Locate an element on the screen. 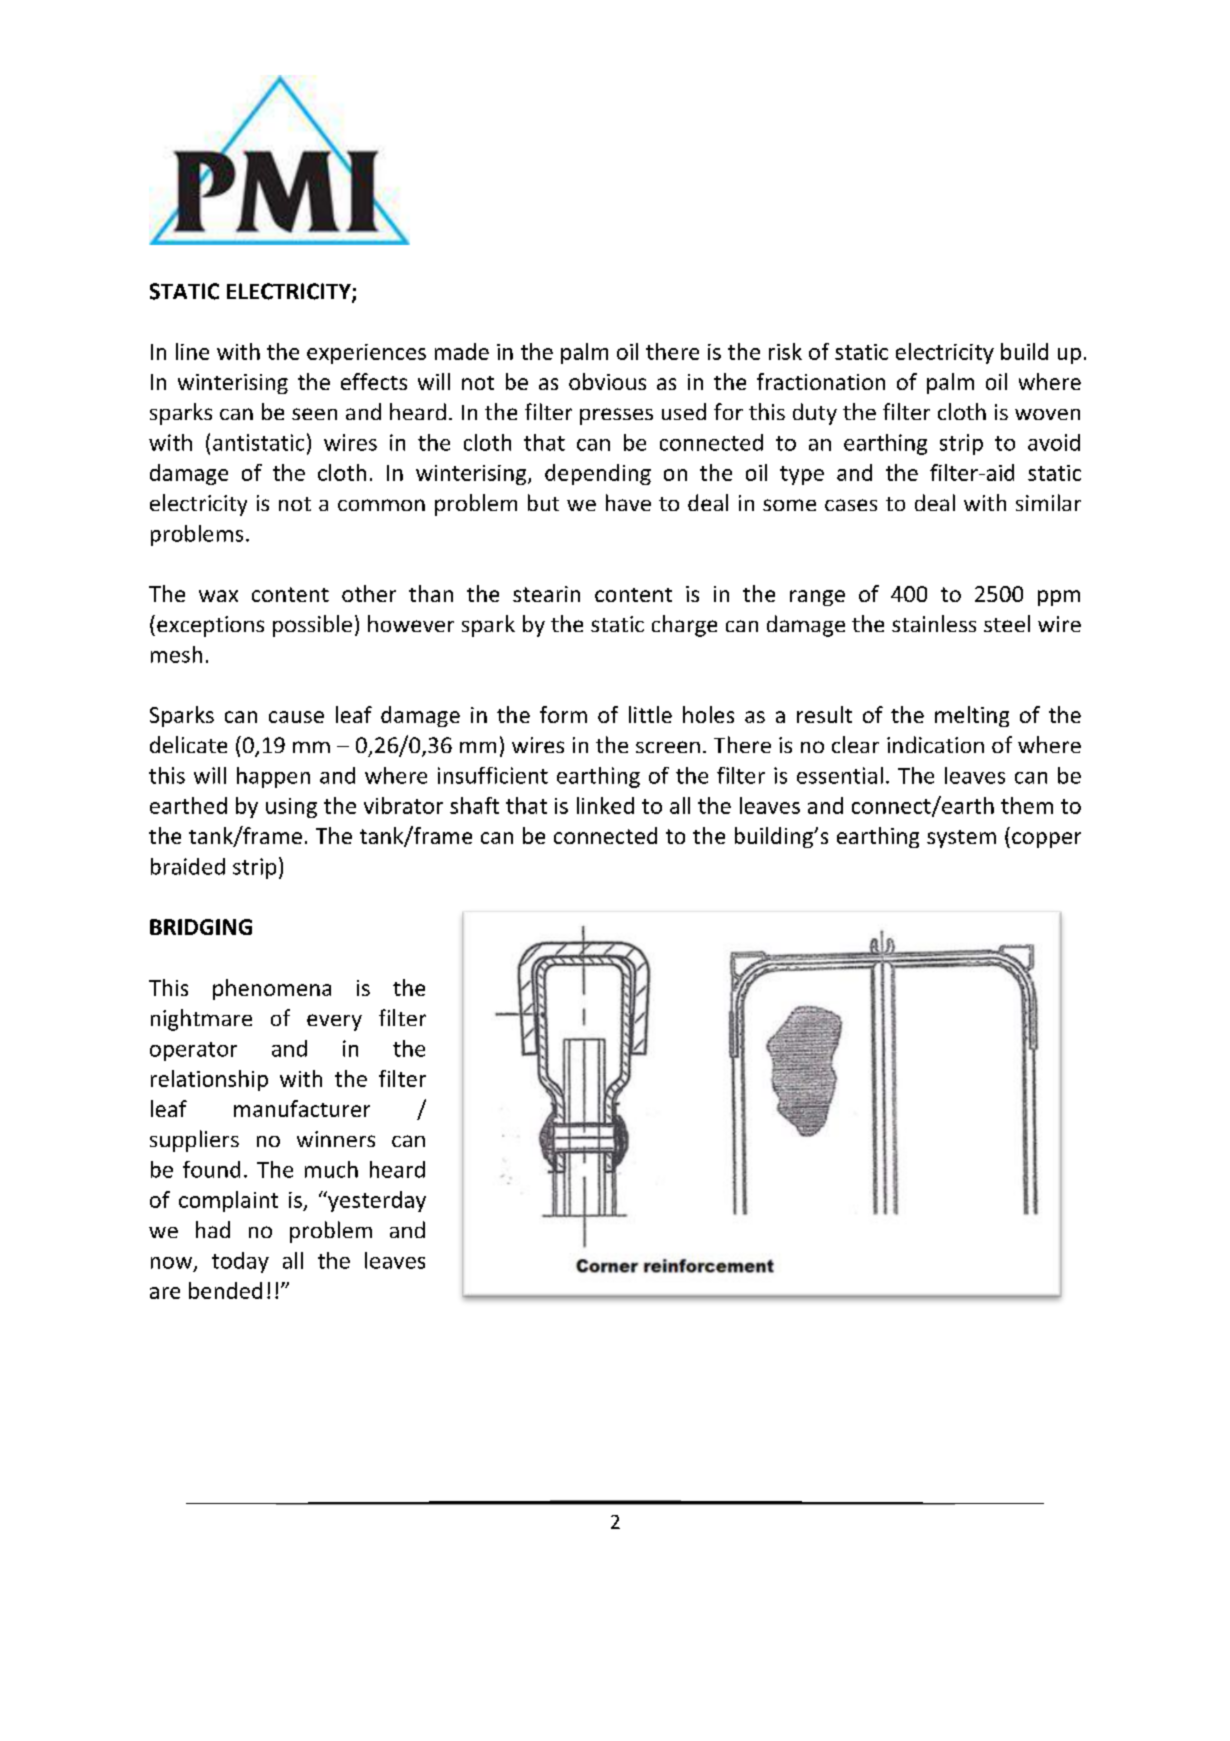 The height and width of the screenshot is (1741, 1230). yesterday is located at coordinates (376, 1201).
